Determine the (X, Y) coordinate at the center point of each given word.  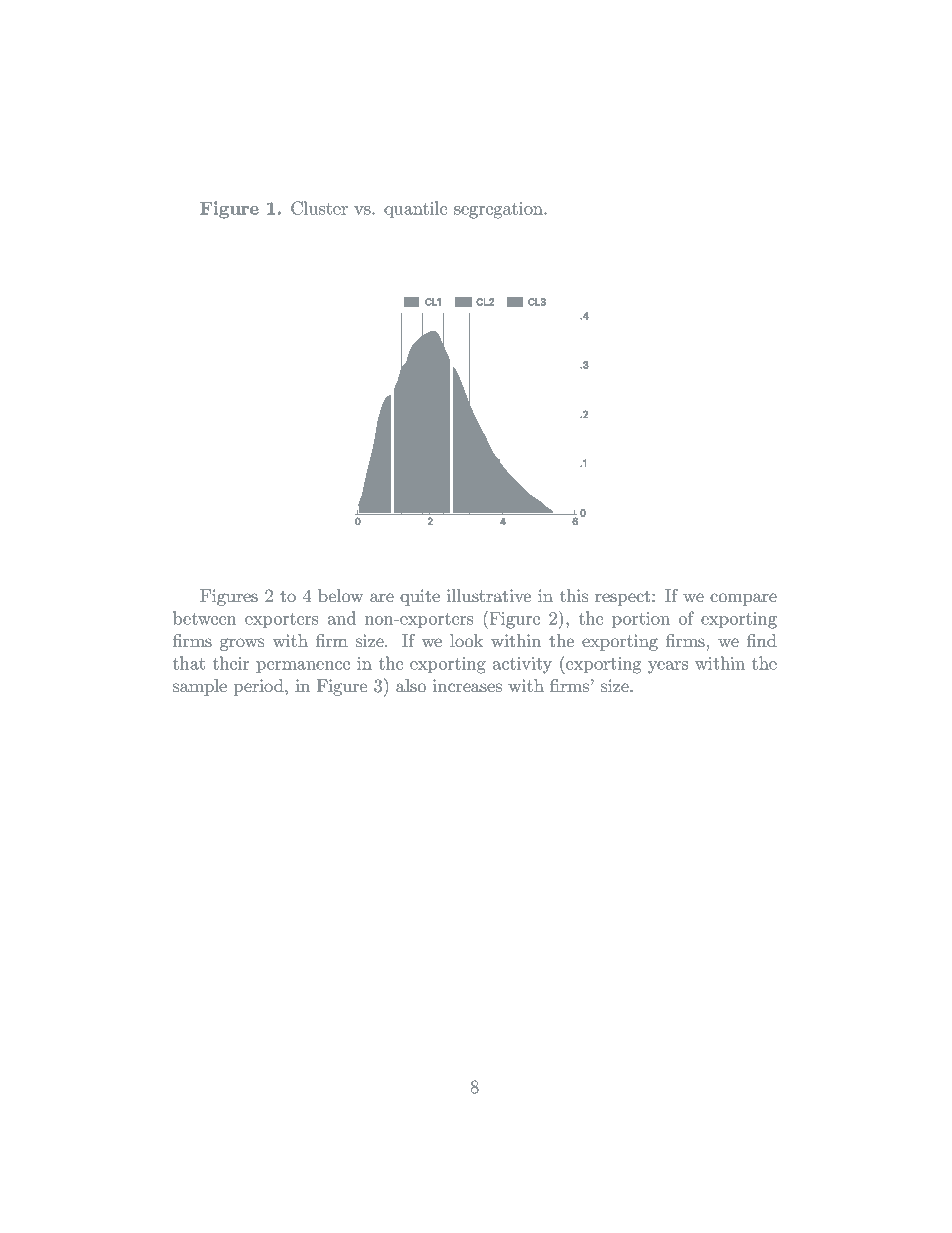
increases (467, 685)
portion (641, 620)
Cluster (319, 208)
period (260, 687)
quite (420, 597)
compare (743, 599)
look (466, 640)
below (340, 595)
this (574, 595)
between (205, 618)
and (342, 618)
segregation (499, 210)
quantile (415, 209)
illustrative (489, 595)
